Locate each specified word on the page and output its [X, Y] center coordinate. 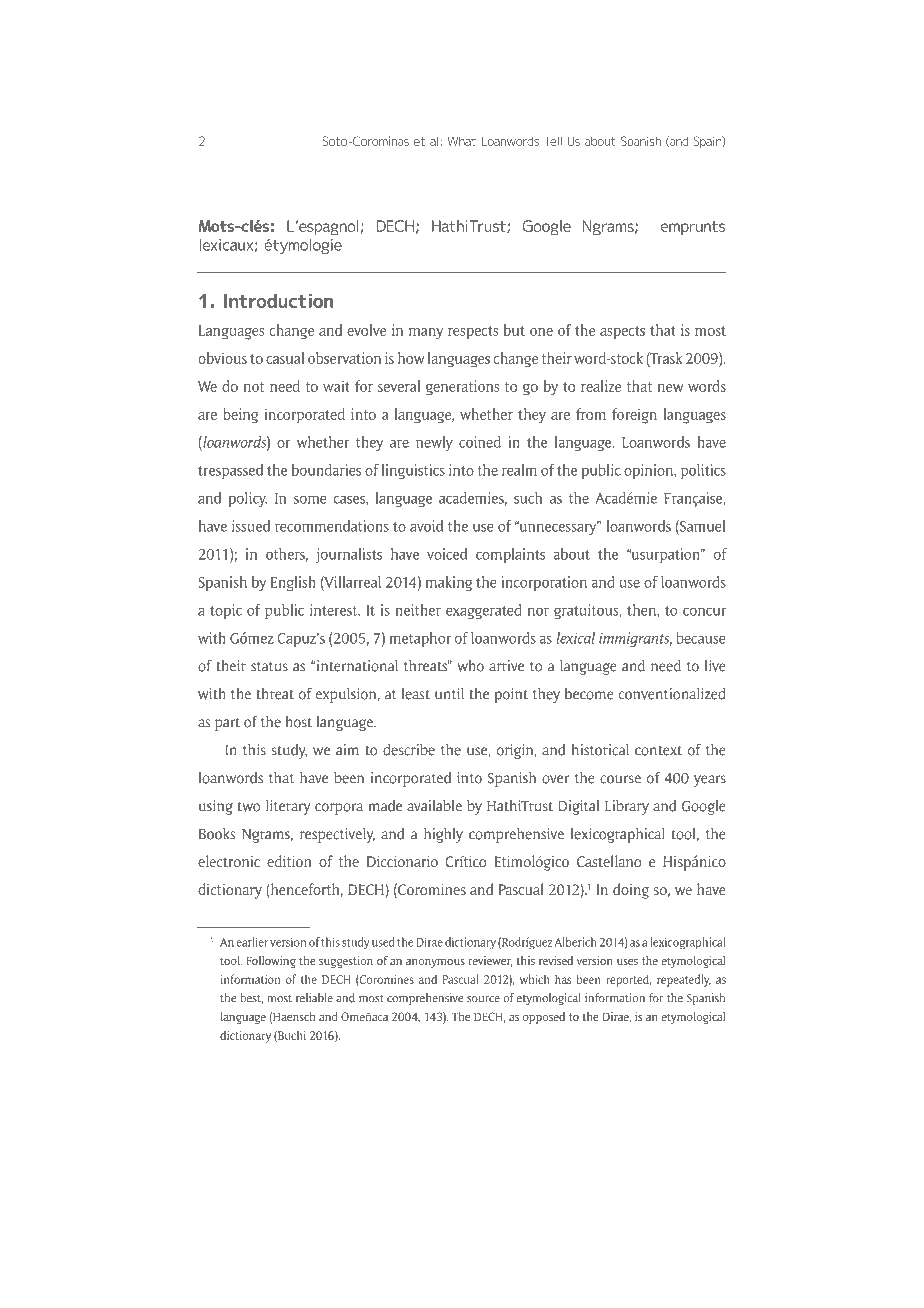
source [483, 999]
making [449, 583]
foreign [634, 416]
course [620, 779]
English [293, 583]
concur [704, 611]
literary [288, 807]
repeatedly [684, 980]
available [434, 806]
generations [462, 388]
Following [271, 962]
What [462, 141]
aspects [622, 333]
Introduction [278, 300]
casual [285, 358]
